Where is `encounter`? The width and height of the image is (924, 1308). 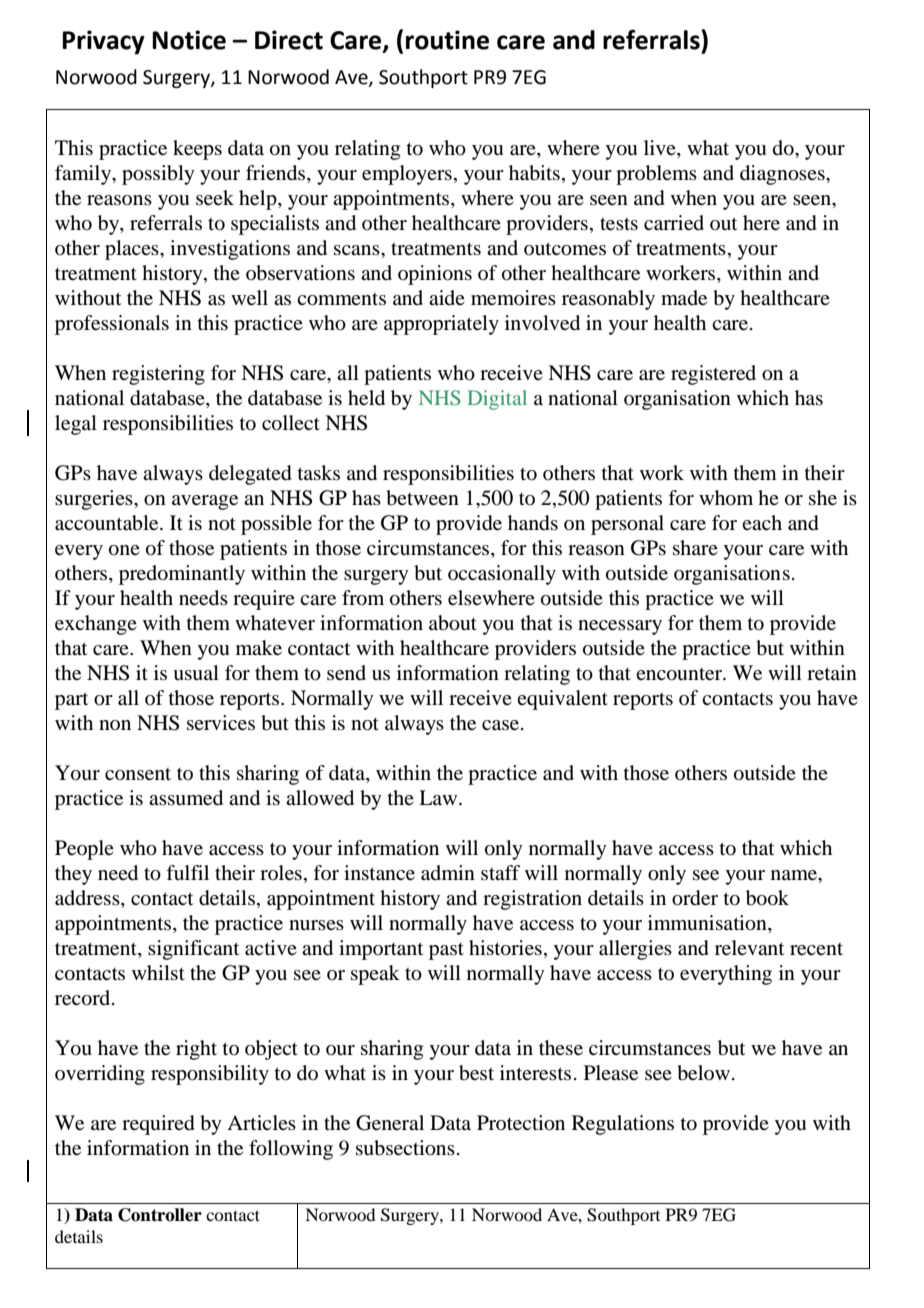
encounter is located at coordinates (680, 674).
